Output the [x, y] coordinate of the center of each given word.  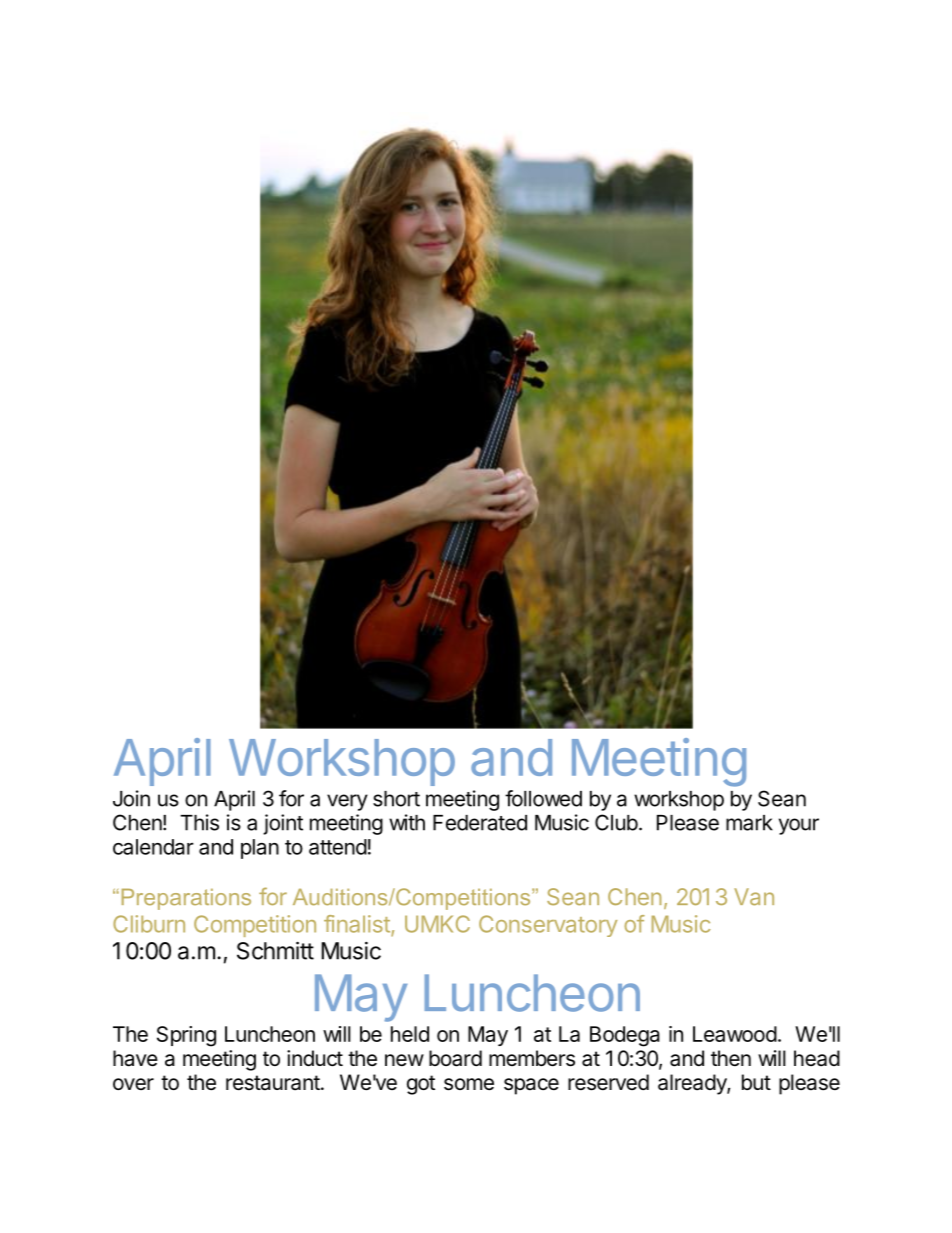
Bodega [625, 1036]
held [410, 1034]
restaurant [273, 1083]
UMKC [437, 924]
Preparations [186, 899]
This [199, 822]
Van [754, 897]
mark [749, 823]
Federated [480, 823]
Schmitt [275, 950]
